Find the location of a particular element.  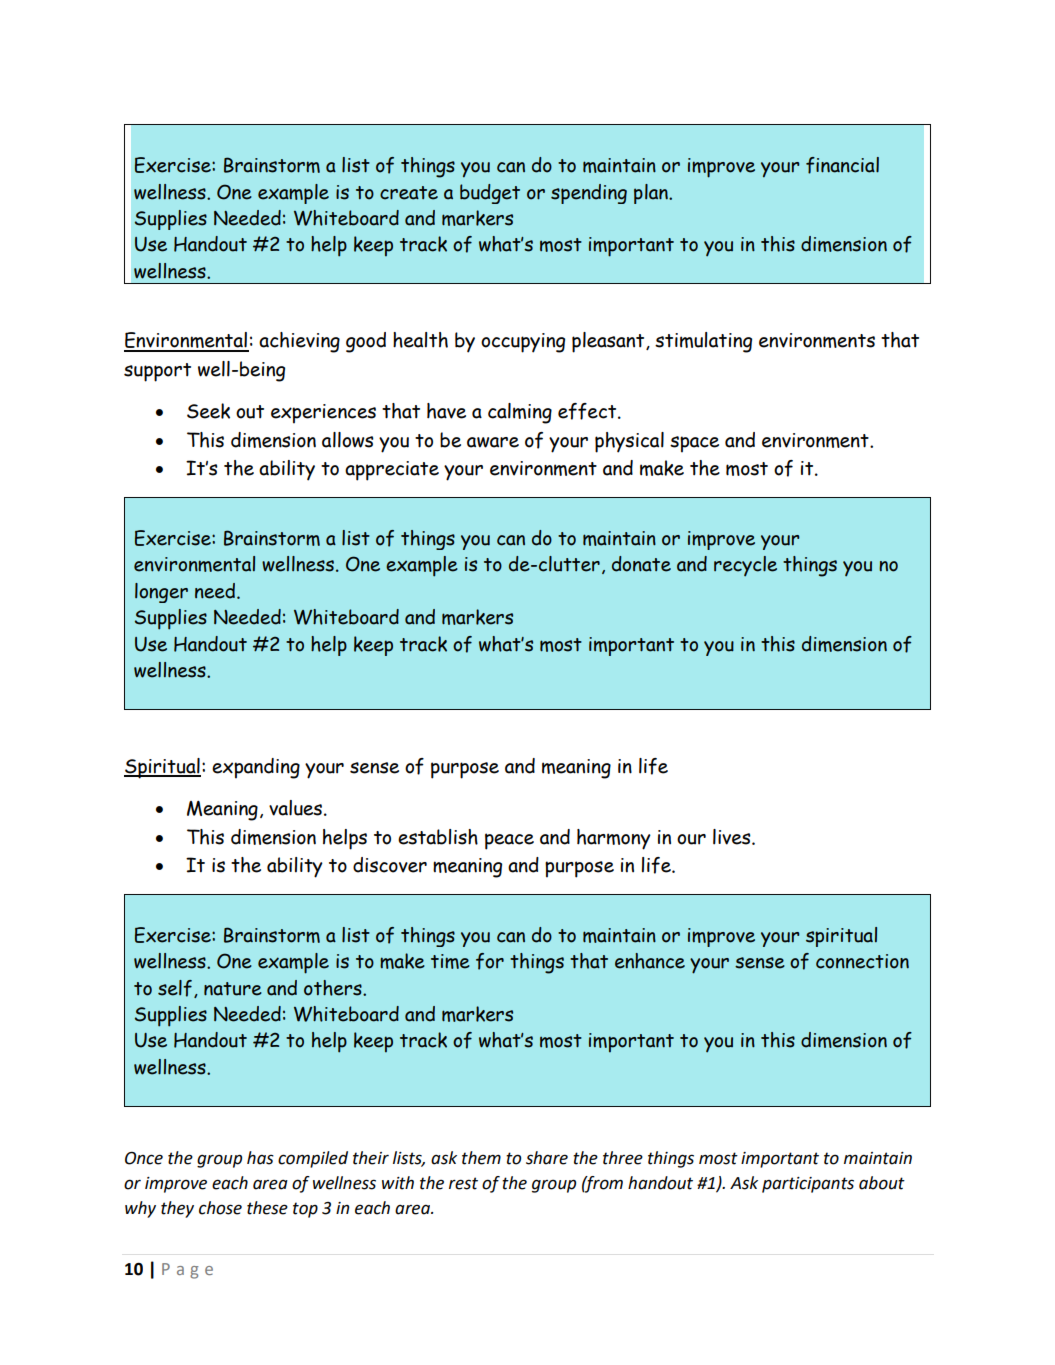

recycle is located at coordinates (745, 566).
